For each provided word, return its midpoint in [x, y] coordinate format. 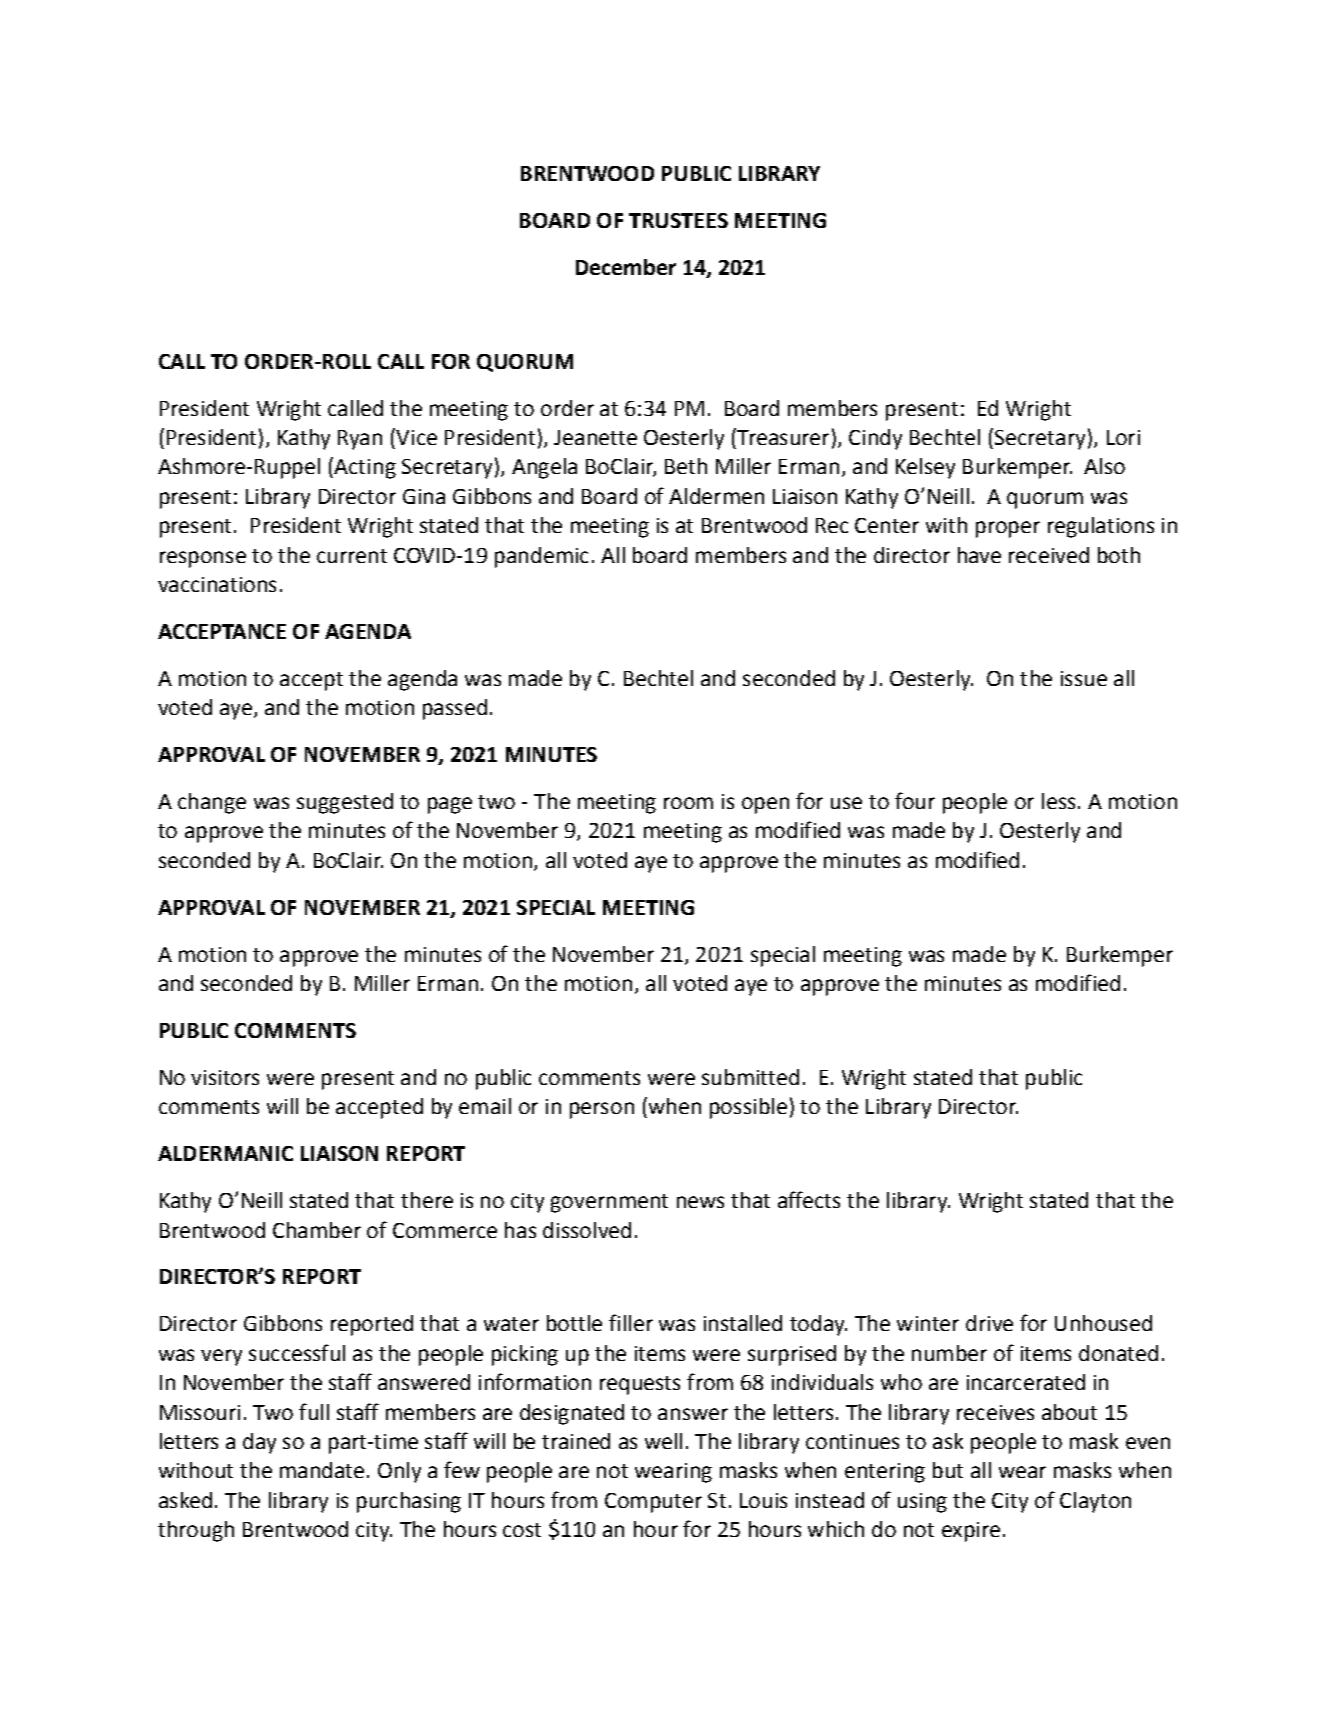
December [626, 267]
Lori [1123, 437]
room [688, 803]
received [1049, 555]
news [700, 1202]
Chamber [317, 1230]
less [1058, 801]
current [352, 556]
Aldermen [716, 496]
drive [989, 1323]
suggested [345, 803]
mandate [322, 1470]
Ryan [360, 440]
